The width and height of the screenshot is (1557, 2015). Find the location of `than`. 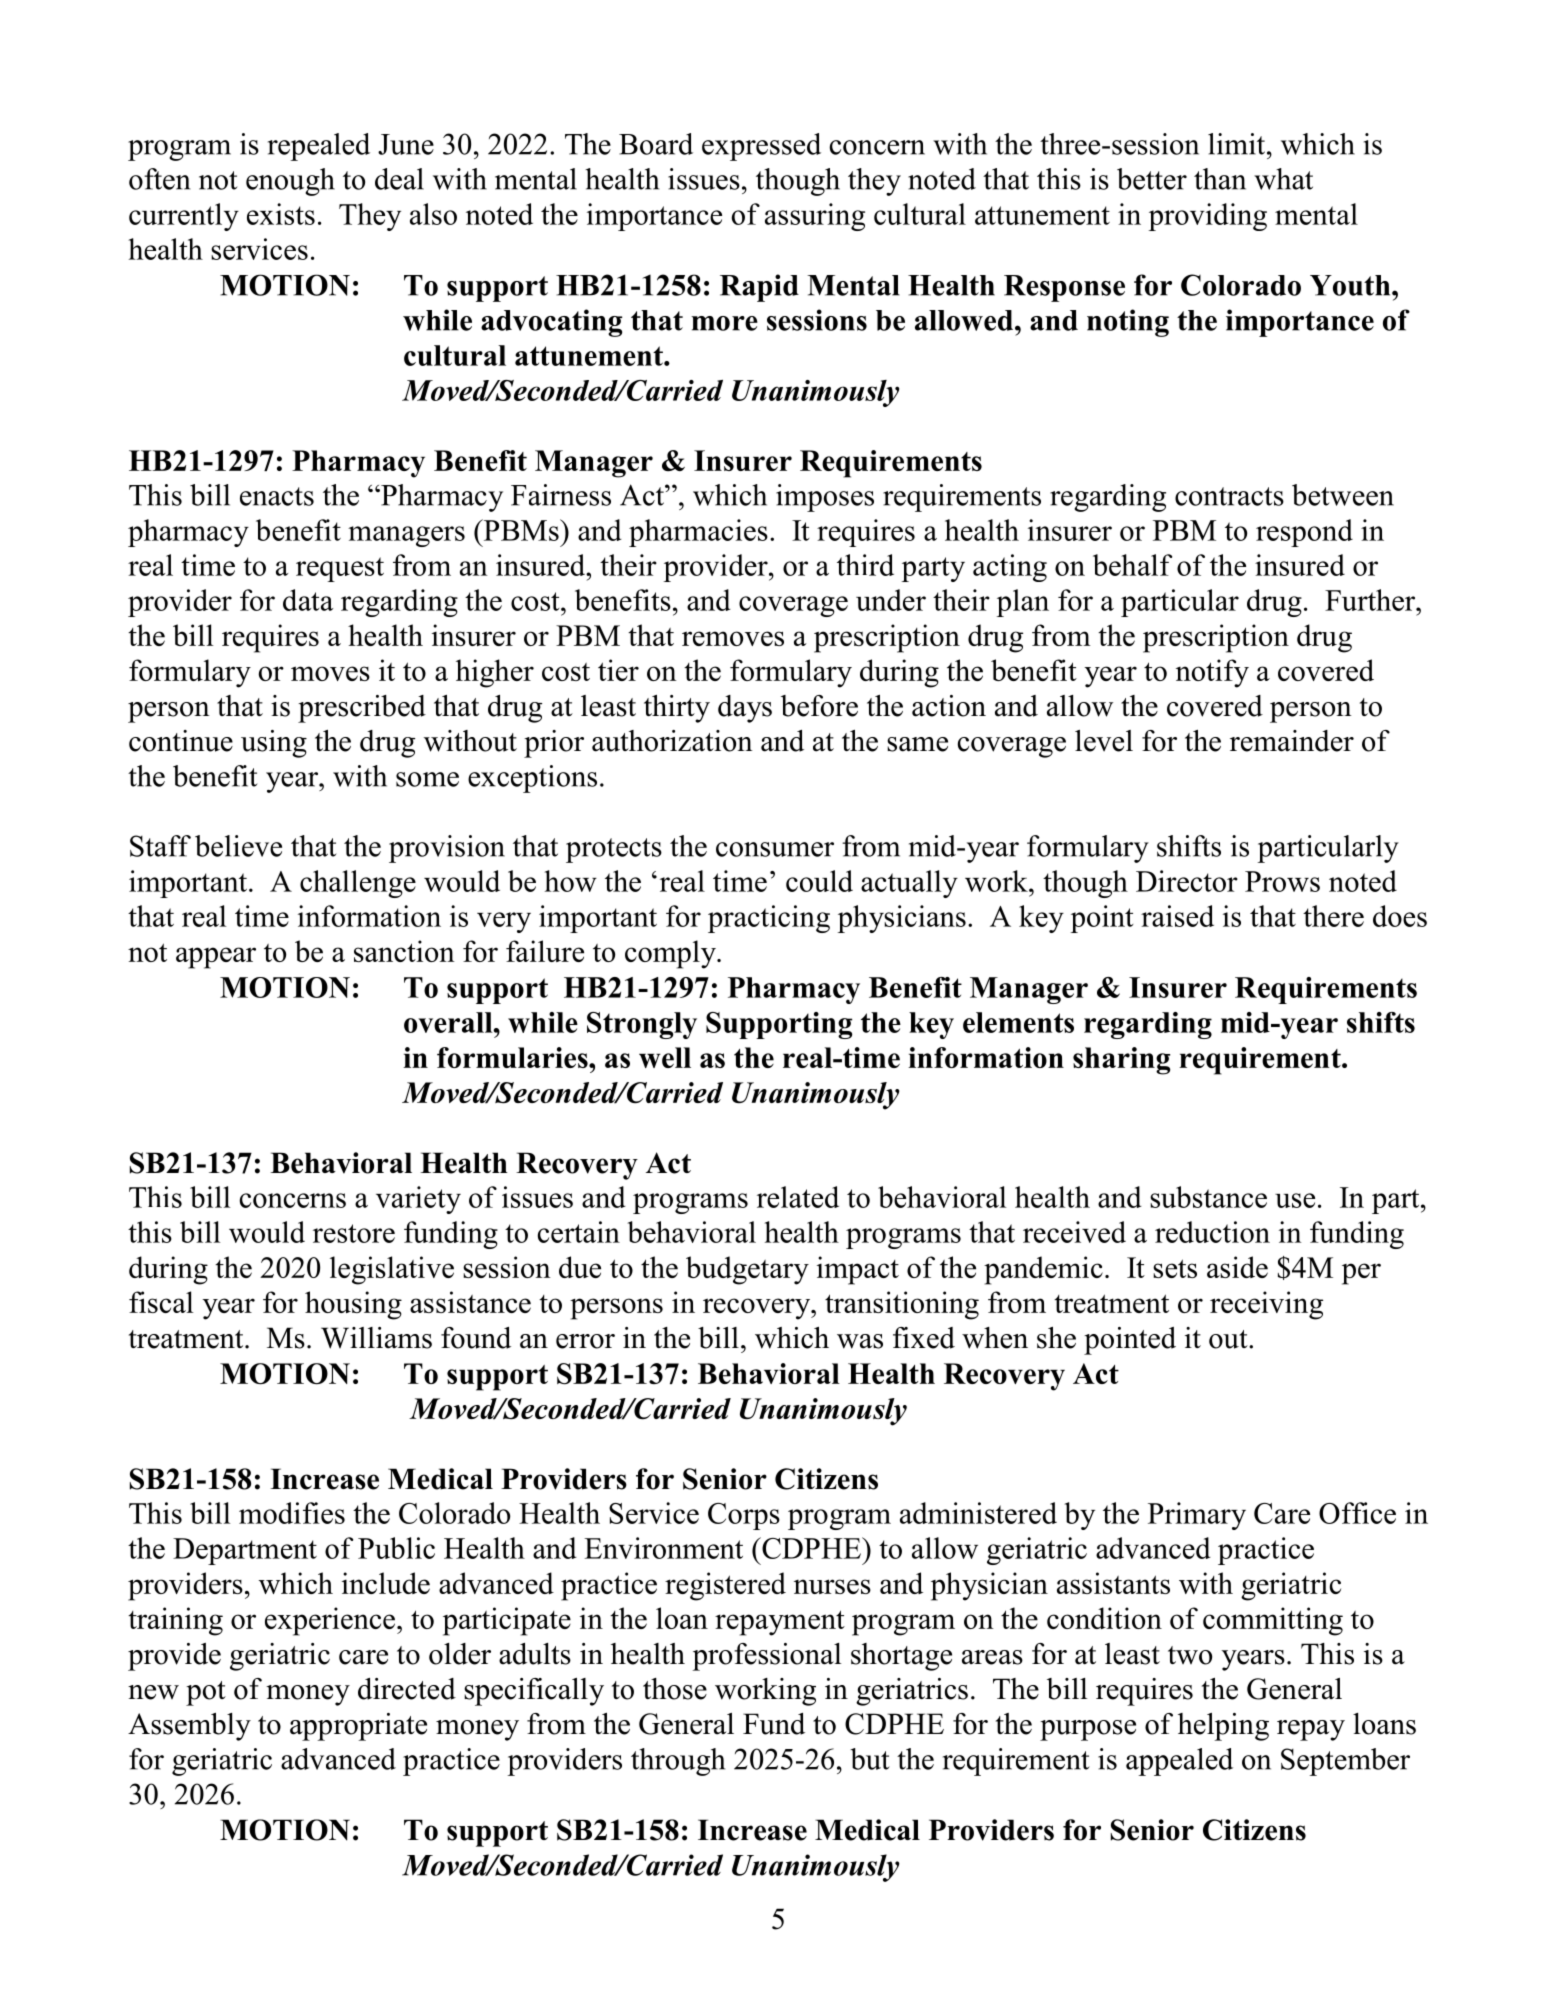

than is located at coordinates (1220, 179).
